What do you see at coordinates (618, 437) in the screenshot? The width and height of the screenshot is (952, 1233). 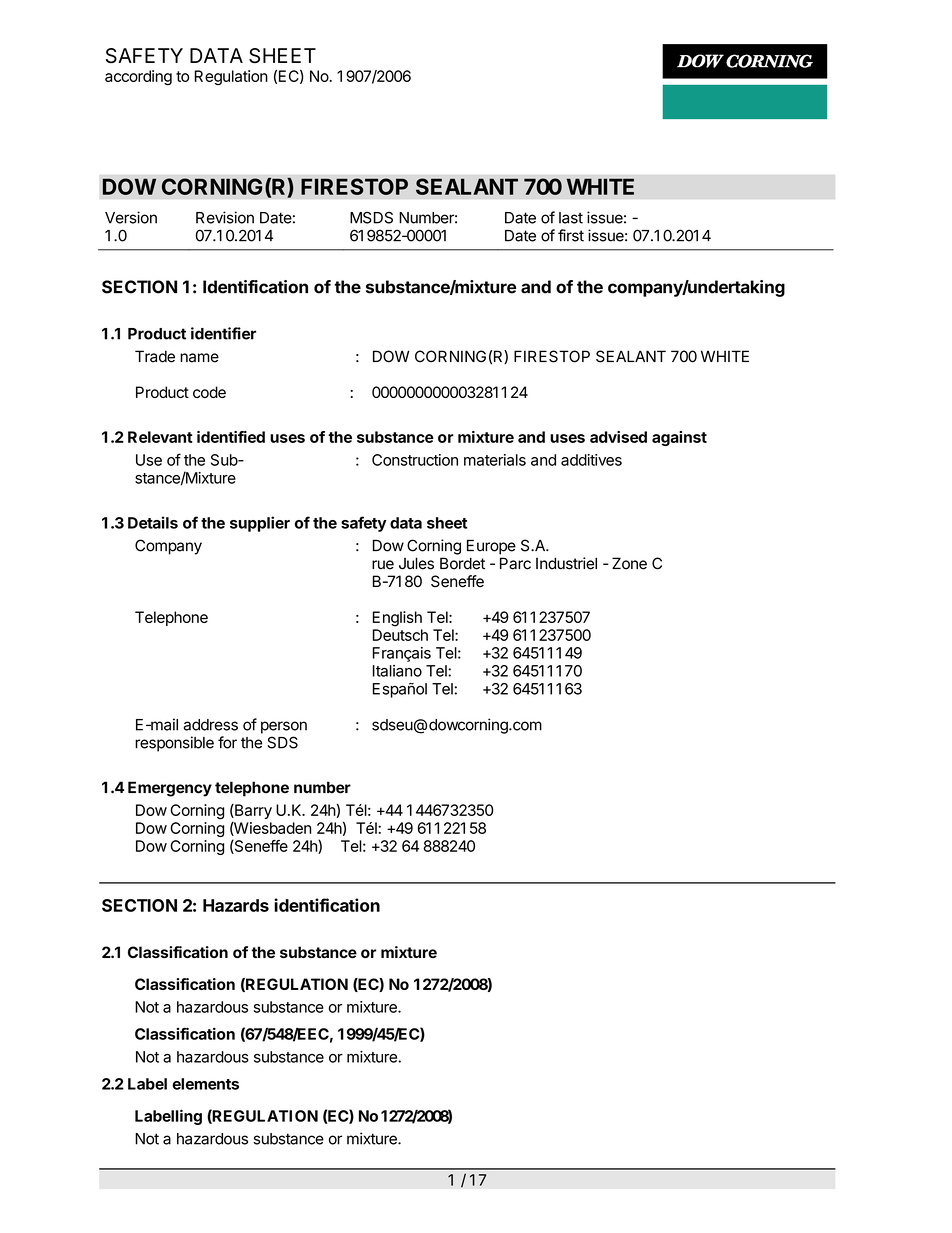 I see `advised` at bounding box center [618, 437].
